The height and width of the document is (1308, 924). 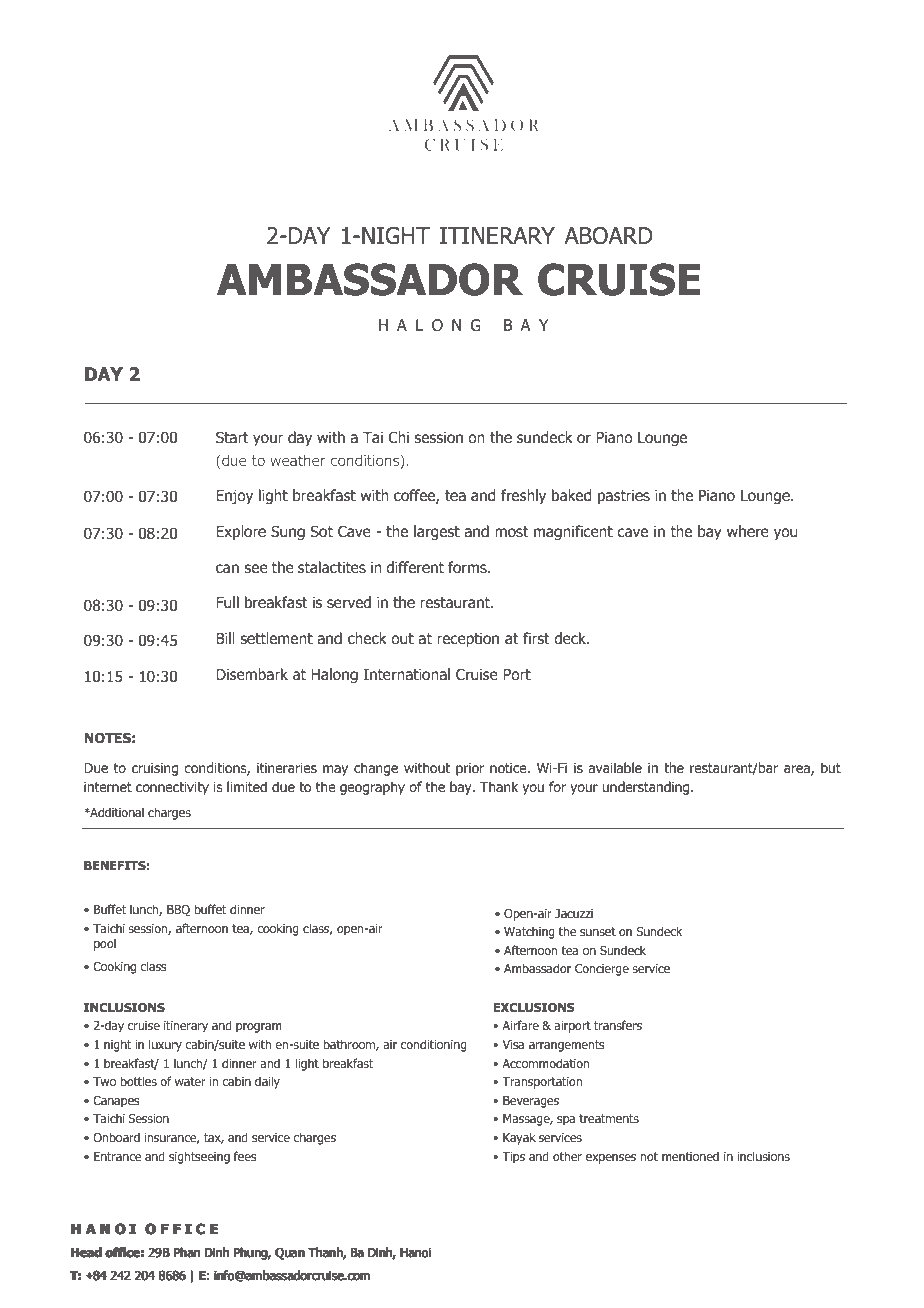 I want to click on where, so click(x=748, y=531).
